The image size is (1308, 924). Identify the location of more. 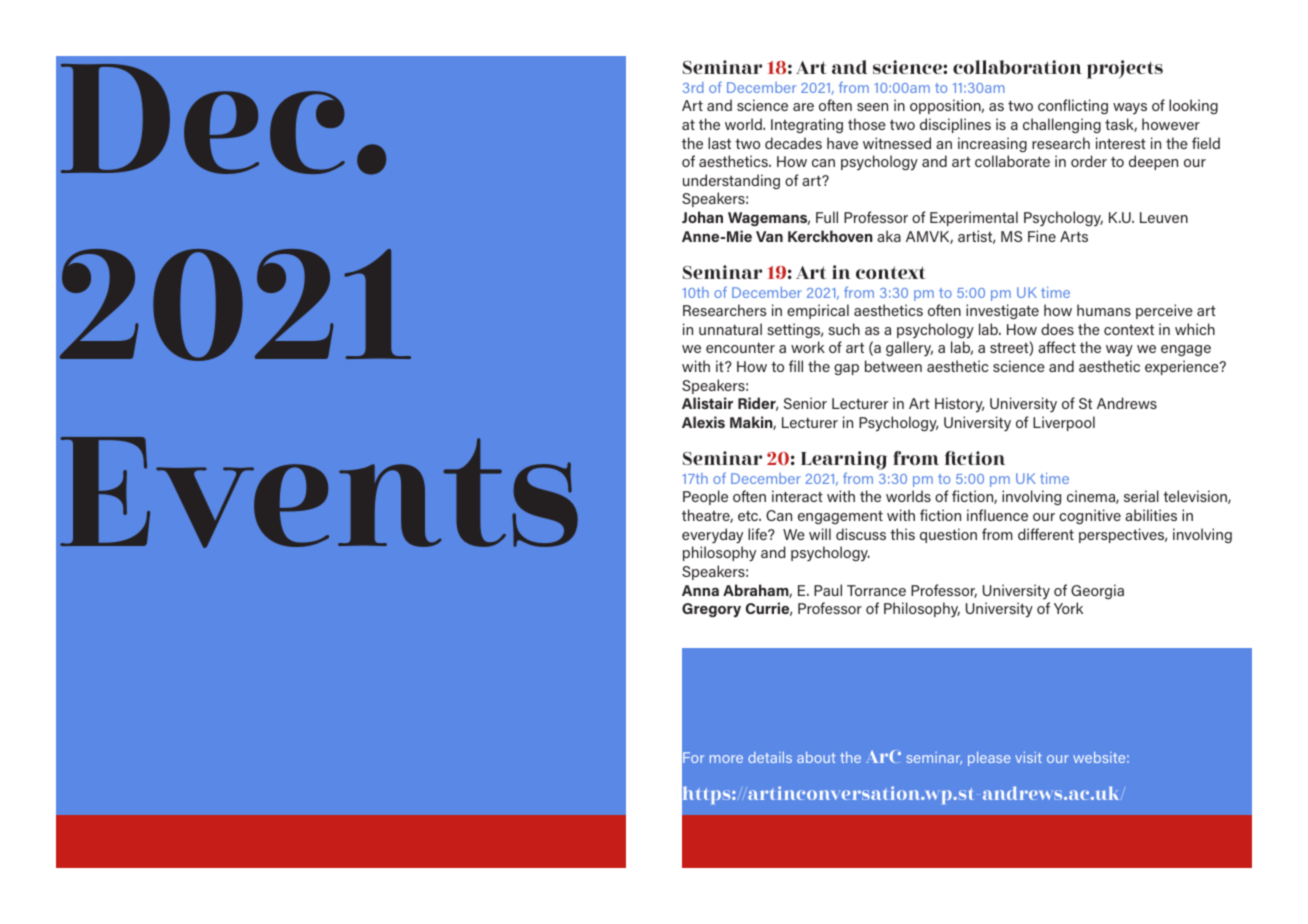
(726, 759).
